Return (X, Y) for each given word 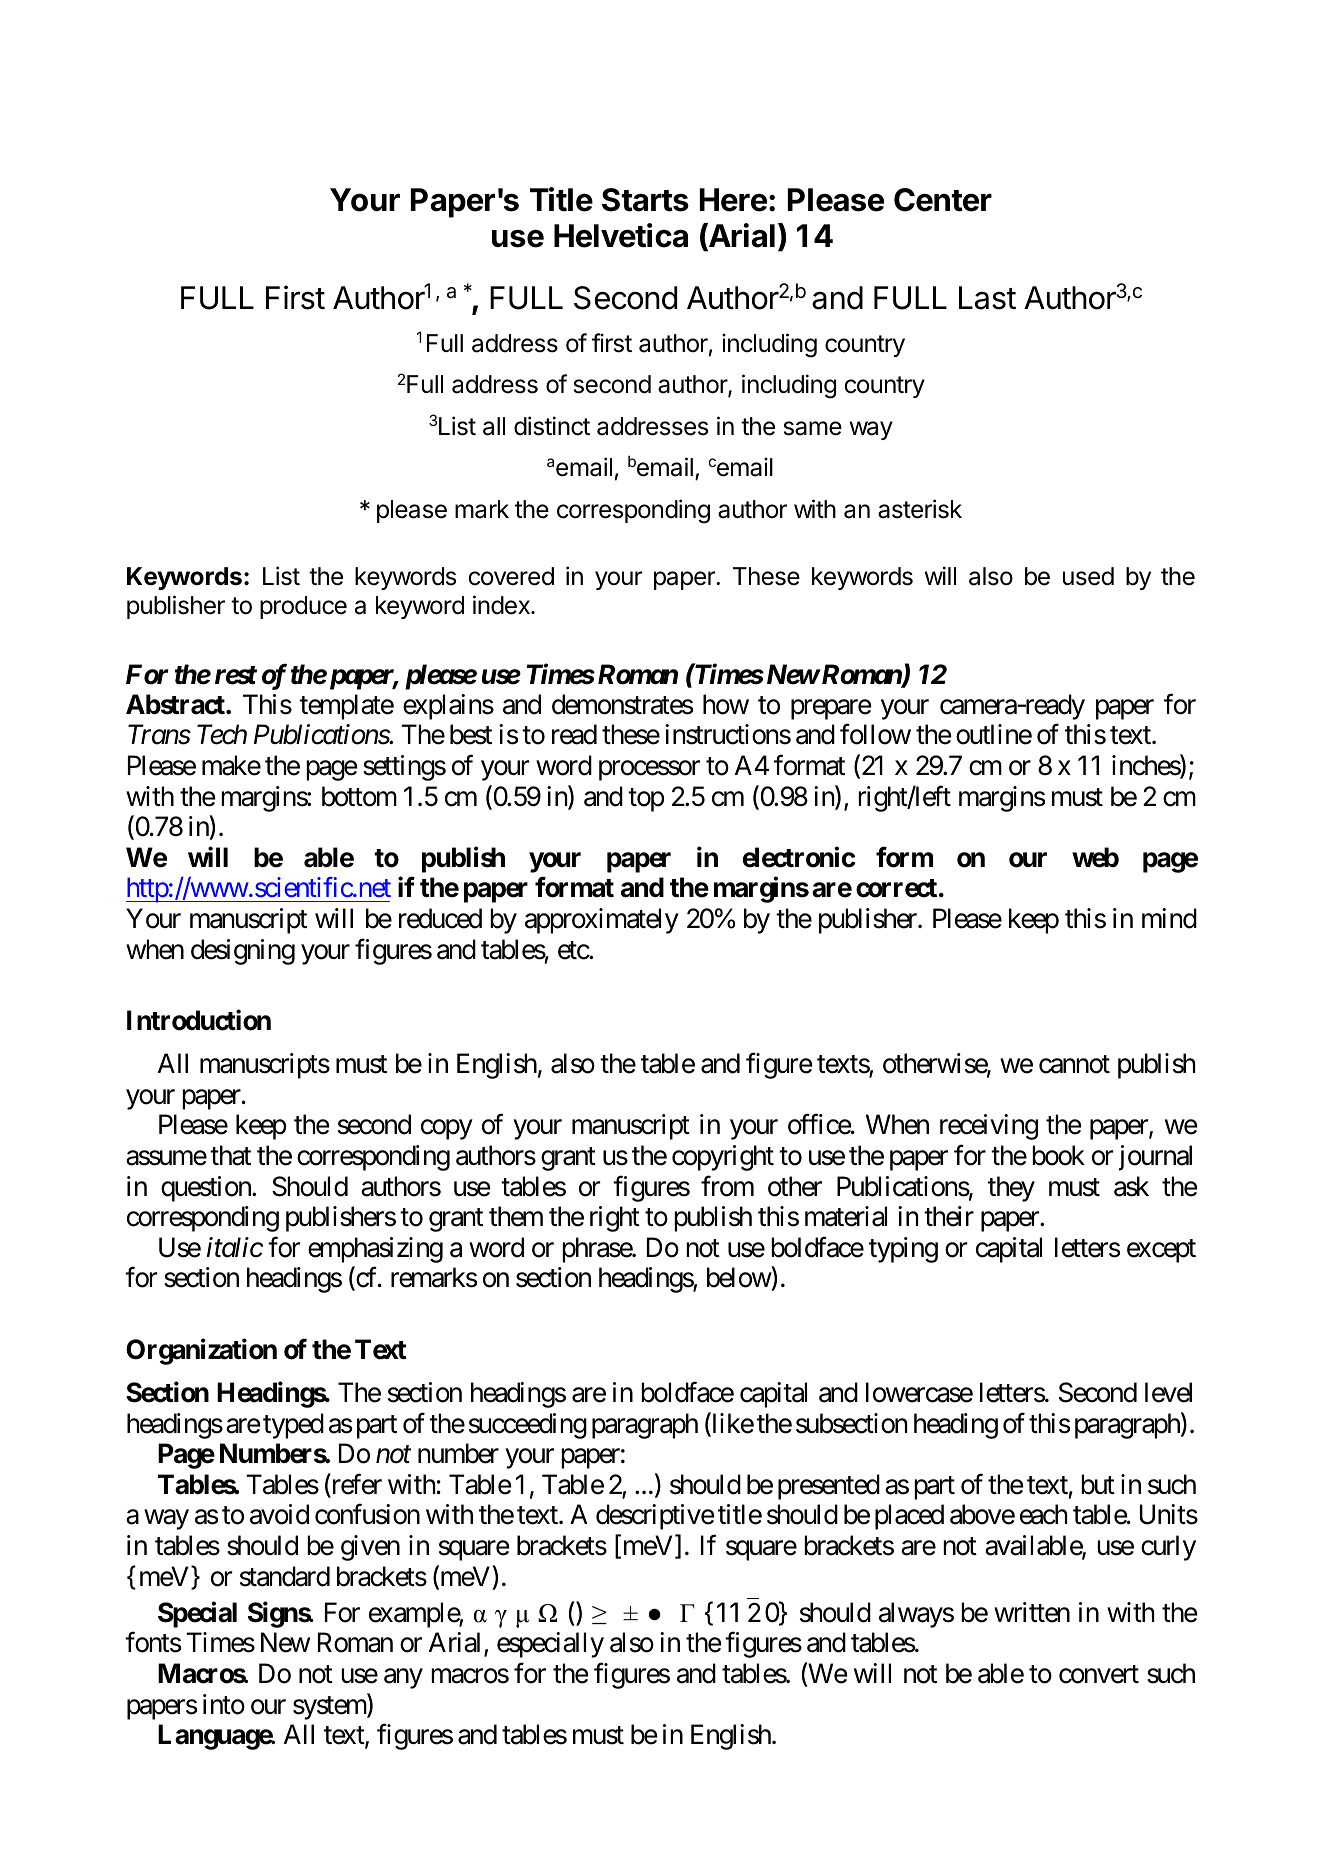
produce (303, 607)
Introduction (199, 1020)
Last (987, 298)
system (330, 1708)
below (739, 1279)
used (1088, 576)
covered (511, 576)
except (1161, 1251)
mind (1169, 918)
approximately (602, 921)
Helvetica (621, 235)
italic (235, 1247)
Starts (645, 200)
